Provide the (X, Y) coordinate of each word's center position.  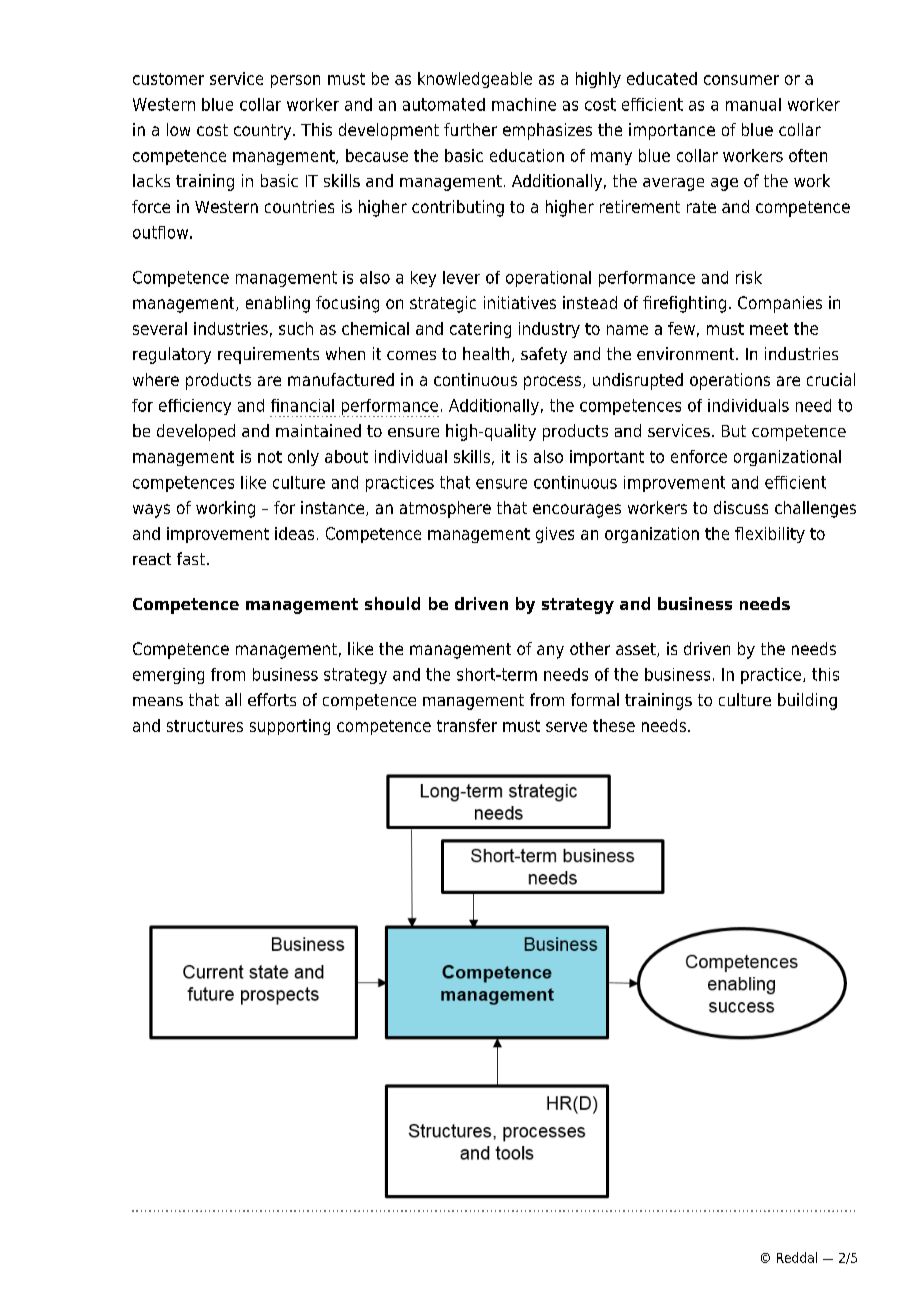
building (807, 701)
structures (205, 726)
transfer (467, 725)
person (295, 81)
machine (524, 104)
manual (753, 104)
